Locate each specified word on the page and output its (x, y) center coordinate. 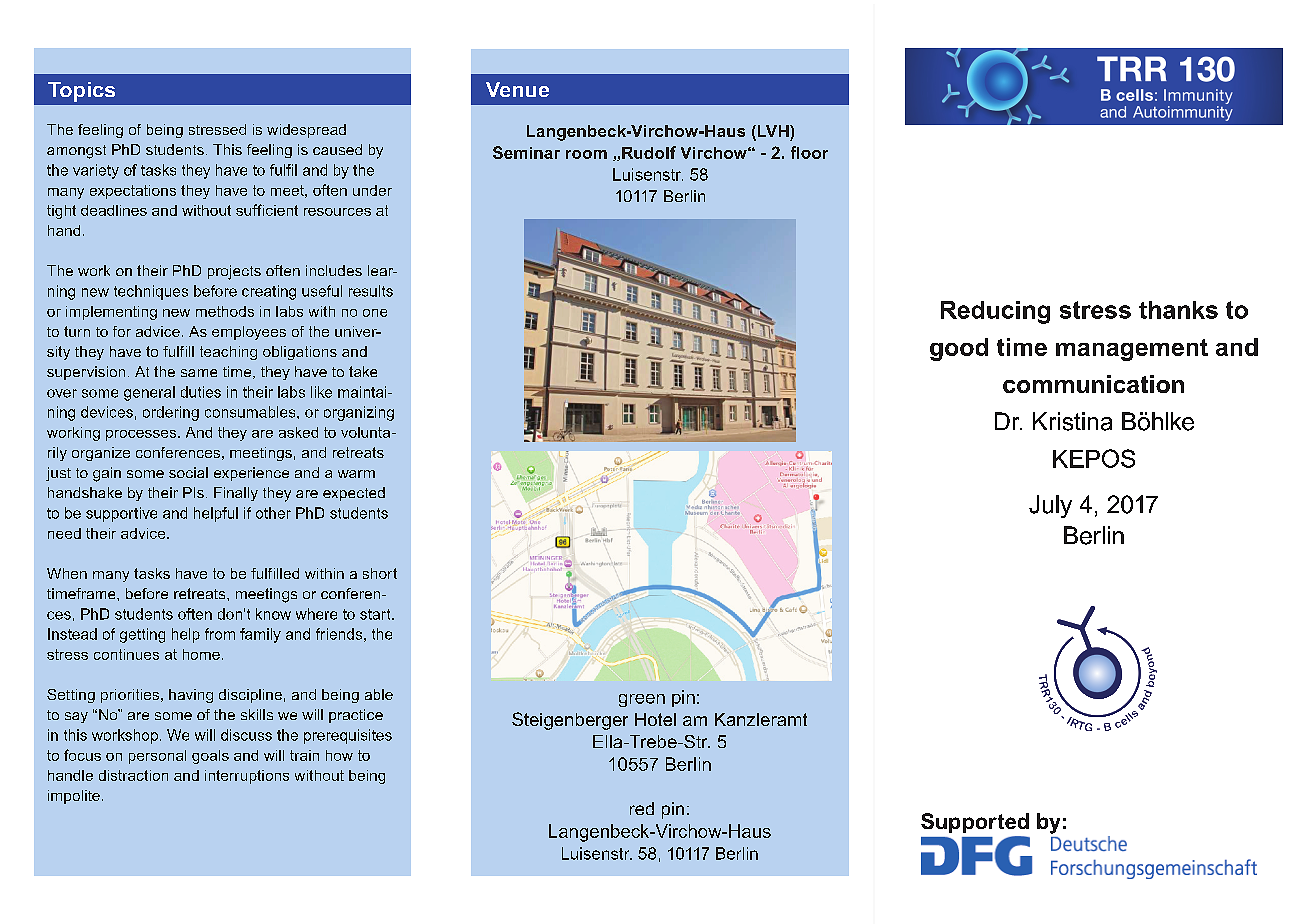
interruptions (247, 777)
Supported (975, 823)
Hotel (655, 719)
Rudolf (649, 152)
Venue (517, 89)
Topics (81, 92)
